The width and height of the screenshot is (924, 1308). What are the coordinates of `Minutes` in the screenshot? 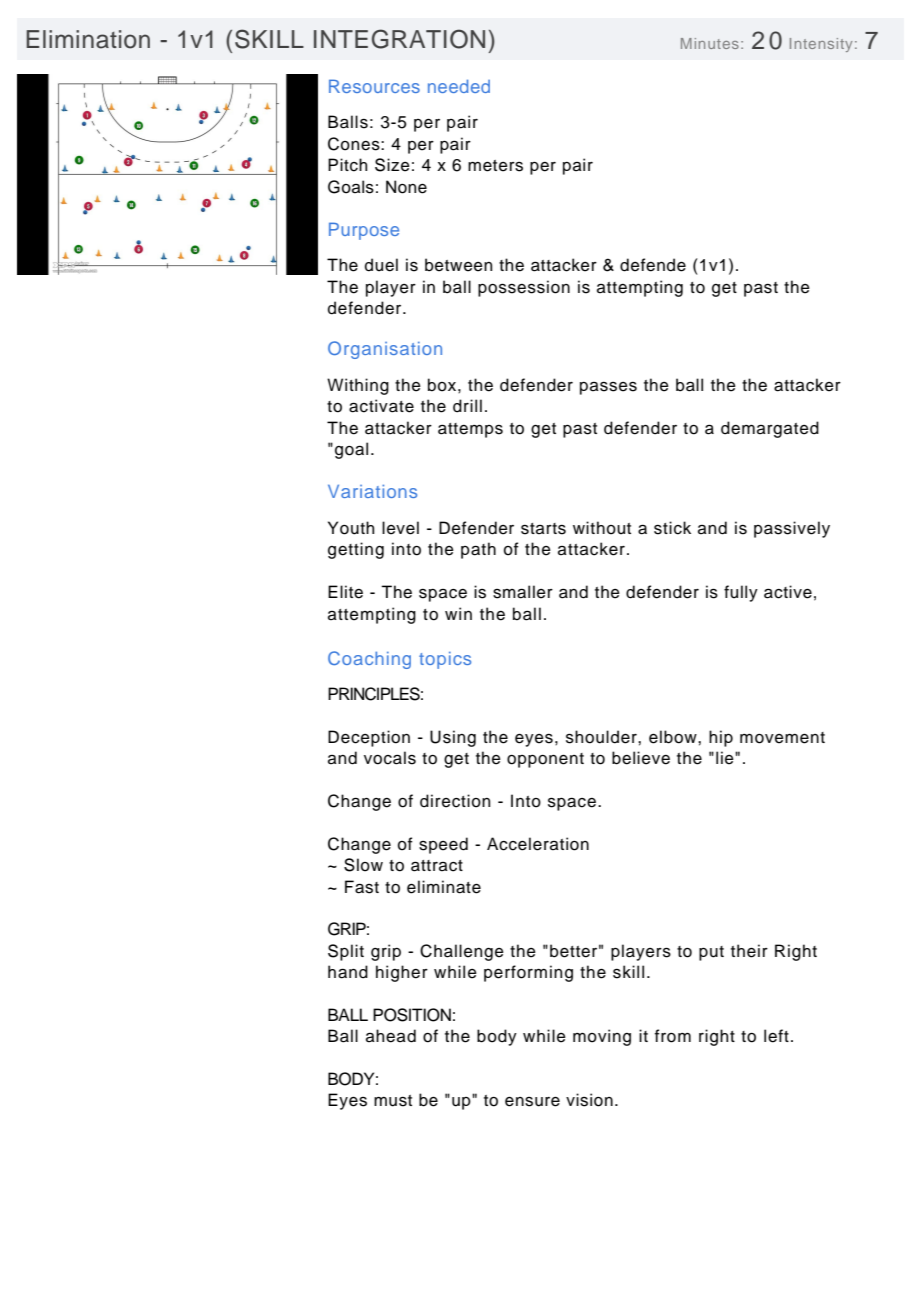 It's located at (710, 43).
